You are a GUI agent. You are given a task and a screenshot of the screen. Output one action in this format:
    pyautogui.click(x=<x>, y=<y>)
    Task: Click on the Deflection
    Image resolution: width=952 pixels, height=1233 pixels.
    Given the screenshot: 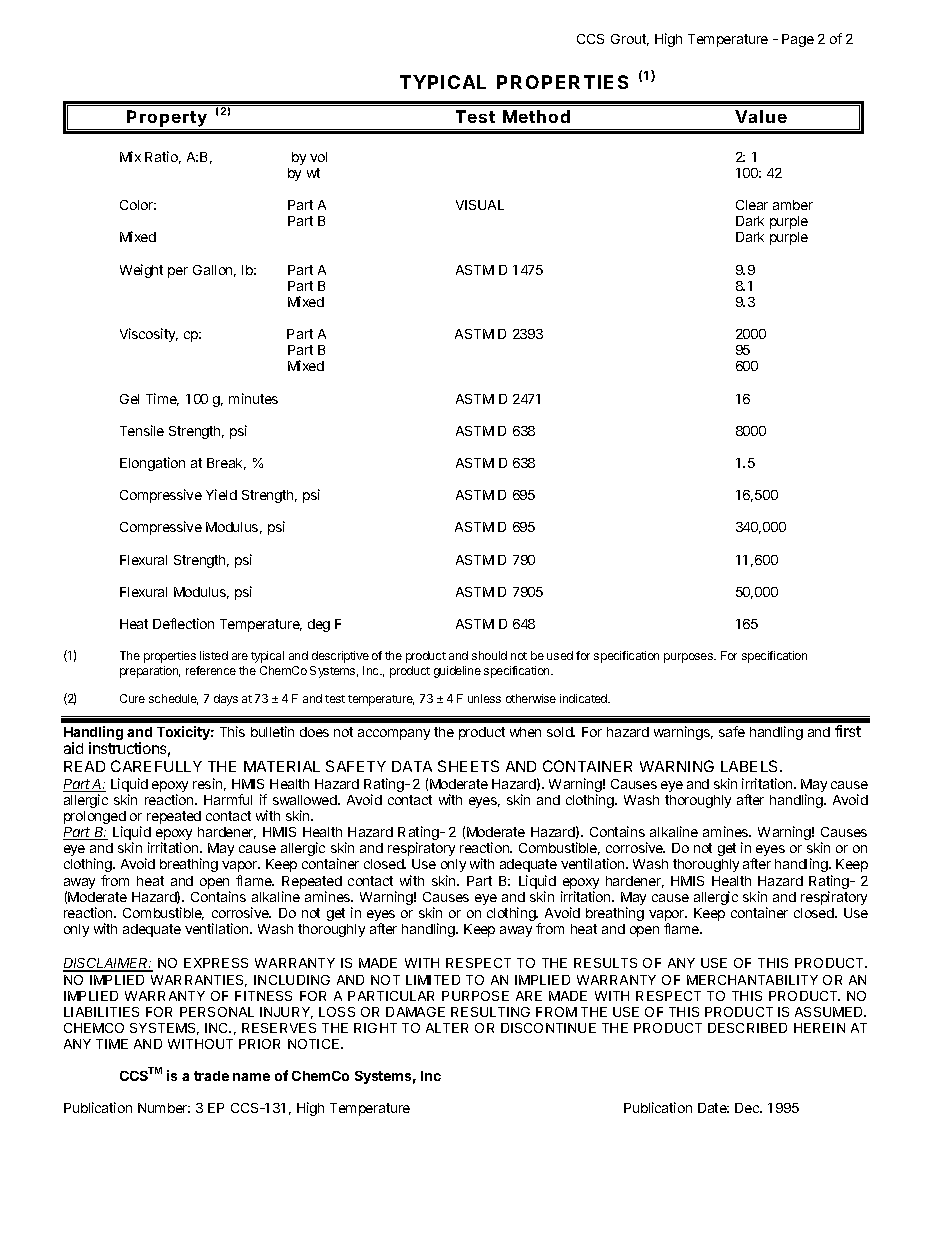 What is the action you would take?
    pyautogui.click(x=183, y=623)
